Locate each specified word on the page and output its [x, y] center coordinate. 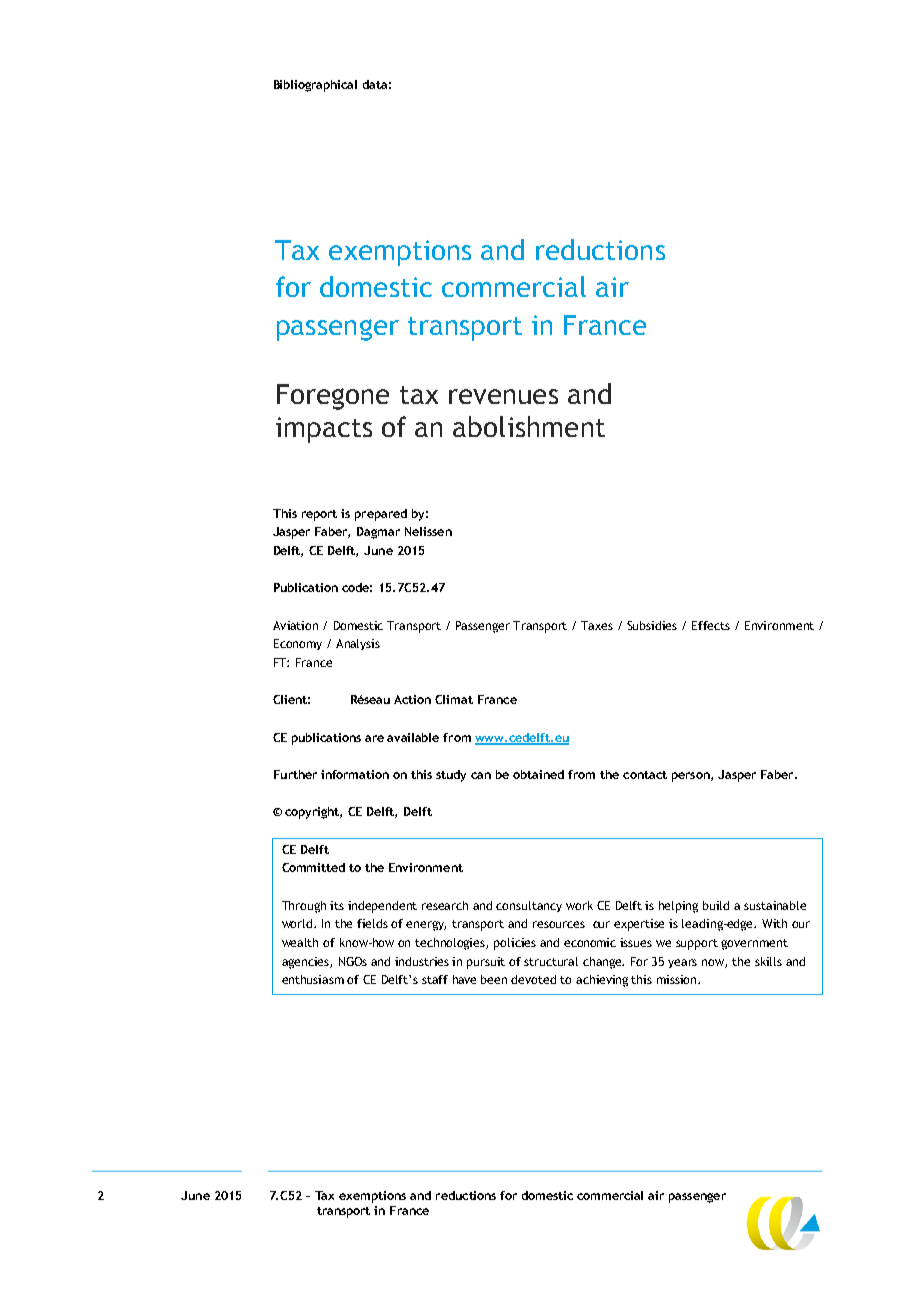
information [355, 774]
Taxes [597, 625]
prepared [381, 515]
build [716, 905]
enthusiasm [313, 979]
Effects [711, 625]
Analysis [358, 644]
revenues [503, 396]
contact [645, 775]
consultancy [529, 906]
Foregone [333, 397]
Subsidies [652, 625]
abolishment [529, 426]
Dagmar [378, 533]
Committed [313, 867]
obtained [538, 774]
